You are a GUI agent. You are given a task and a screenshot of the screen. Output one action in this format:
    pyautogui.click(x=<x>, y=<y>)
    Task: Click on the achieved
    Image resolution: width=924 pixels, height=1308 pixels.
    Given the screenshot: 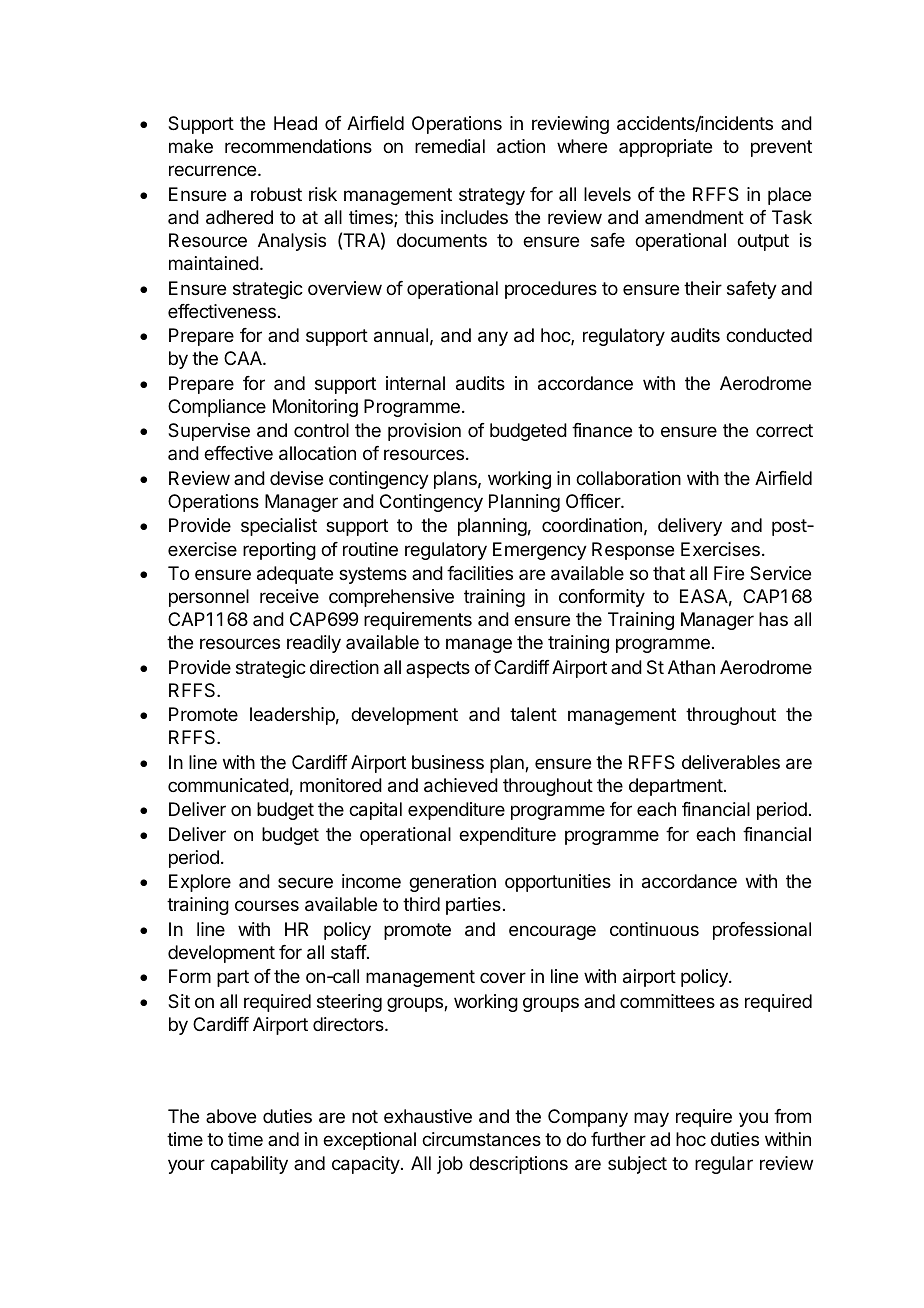 What is the action you would take?
    pyautogui.click(x=461, y=785)
